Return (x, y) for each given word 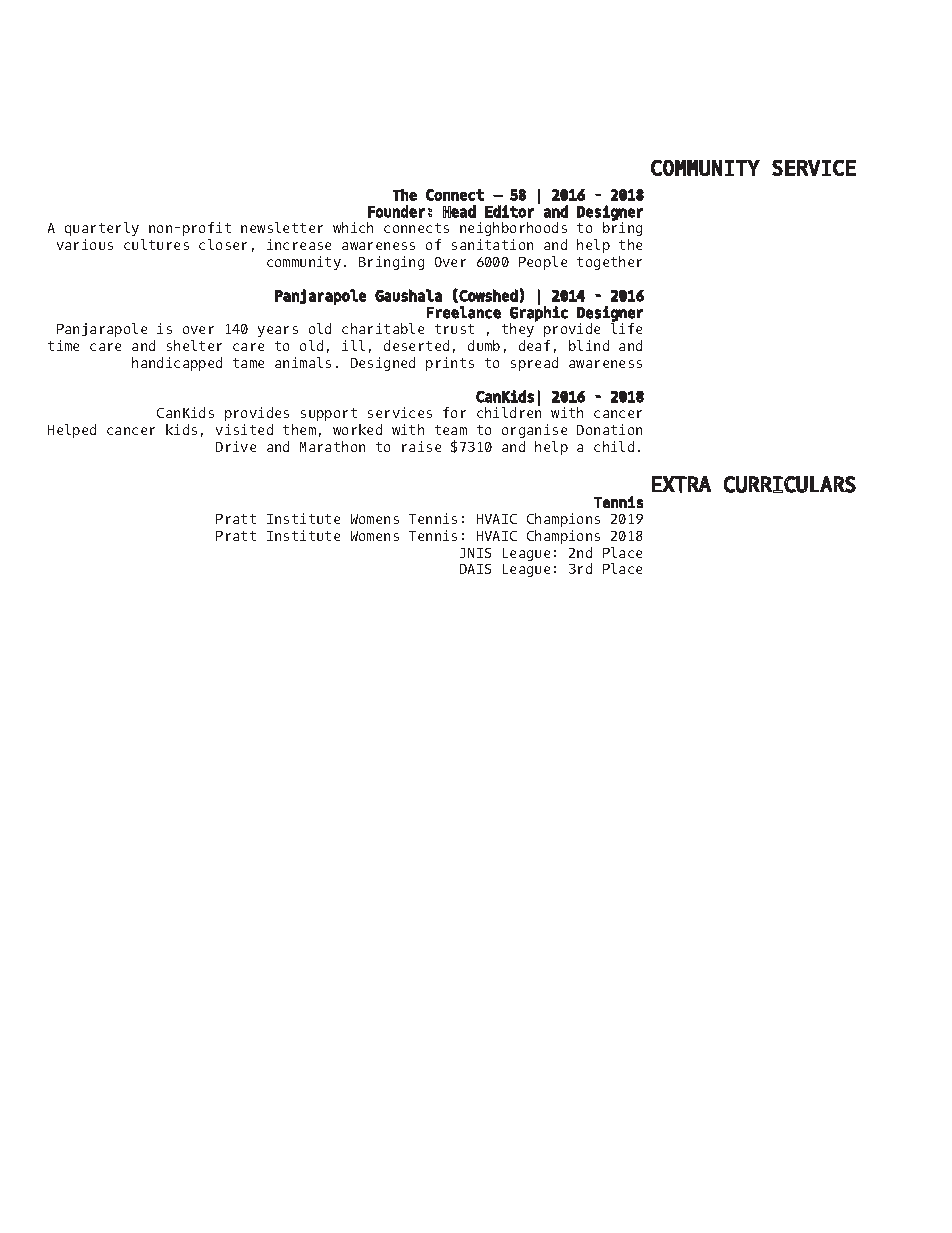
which (353, 227)
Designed (383, 364)
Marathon (332, 446)
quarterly (102, 229)
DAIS (475, 569)
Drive (236, 446)
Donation (609, 429)
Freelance (464, 312)
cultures (156, 244)
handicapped (177, 364)
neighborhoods (513, 229)
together (609, 263)
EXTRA (681, 484)
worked (357, 429)
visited (244, 429)
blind (589, 345)
